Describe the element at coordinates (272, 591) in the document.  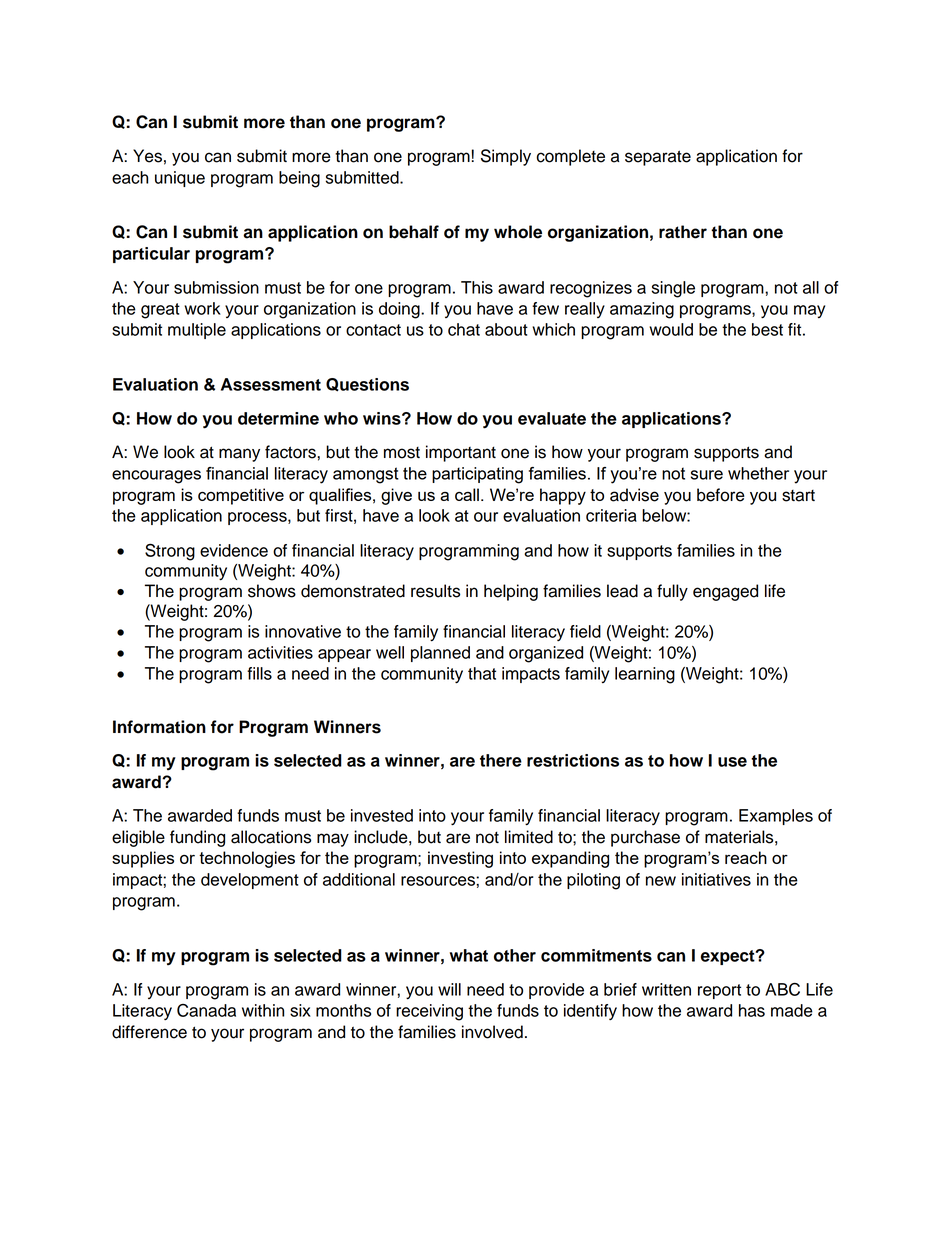
I see `shows` at that location.
